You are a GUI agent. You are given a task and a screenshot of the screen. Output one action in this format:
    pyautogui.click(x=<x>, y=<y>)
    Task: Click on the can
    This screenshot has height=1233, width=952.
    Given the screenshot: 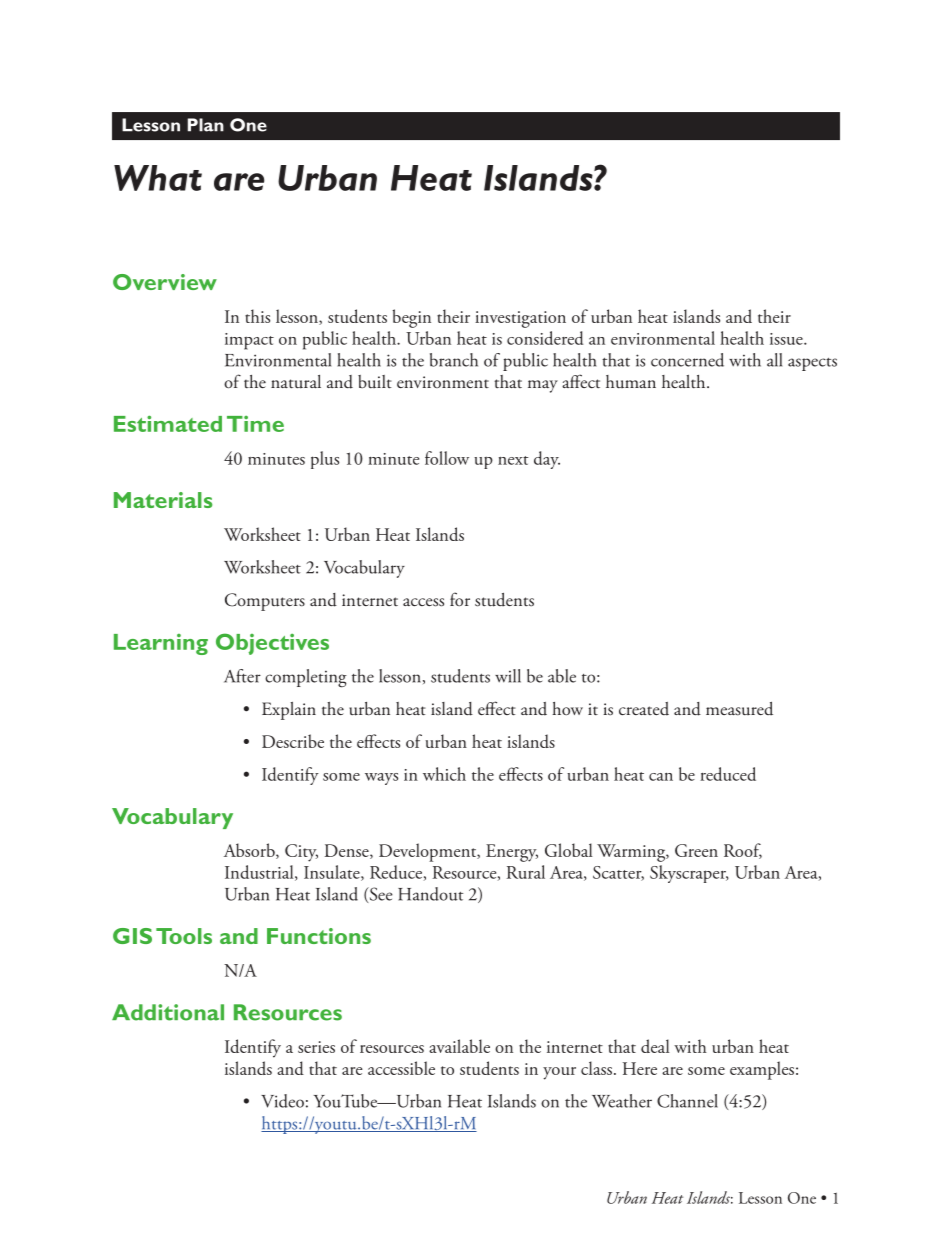 What is the action you would take?
    pyautogui.click(x=661, y=777)
